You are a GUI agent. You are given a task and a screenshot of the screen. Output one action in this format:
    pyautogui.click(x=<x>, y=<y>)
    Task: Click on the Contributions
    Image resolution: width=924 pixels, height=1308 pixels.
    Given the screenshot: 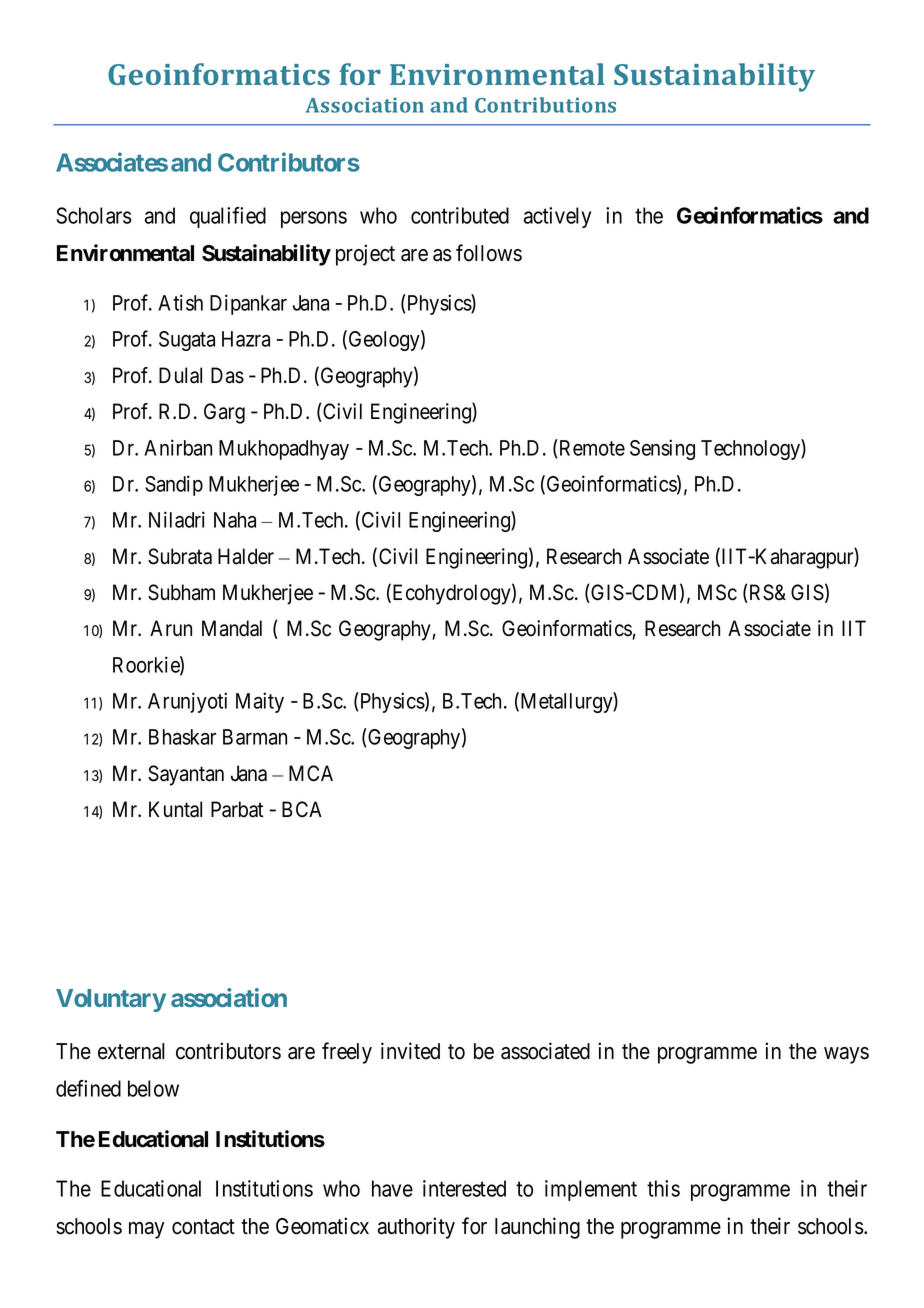 What is the action you would take?
    pyautogui.click(x=545, y=105)
